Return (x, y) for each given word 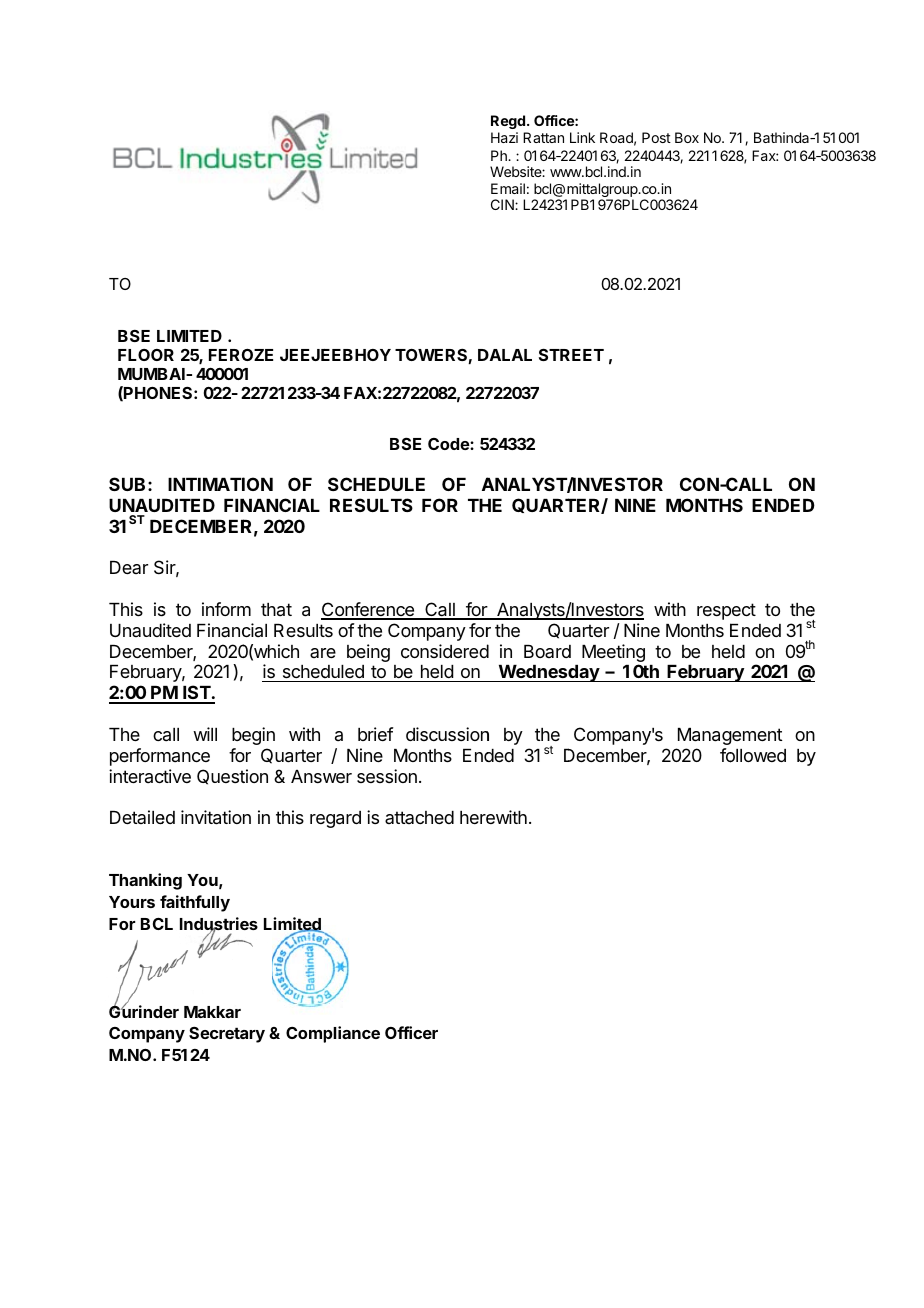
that (276, 609)
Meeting (613, 654)
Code (449, 444)
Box (687, 137)
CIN (503, 204)
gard (343, 819)
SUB (127, 484)
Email (508, 188)
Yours (132, 902)
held (436, 673)
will (205, 734)
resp (714, 613)
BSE (134, 336)
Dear (129, 567)
